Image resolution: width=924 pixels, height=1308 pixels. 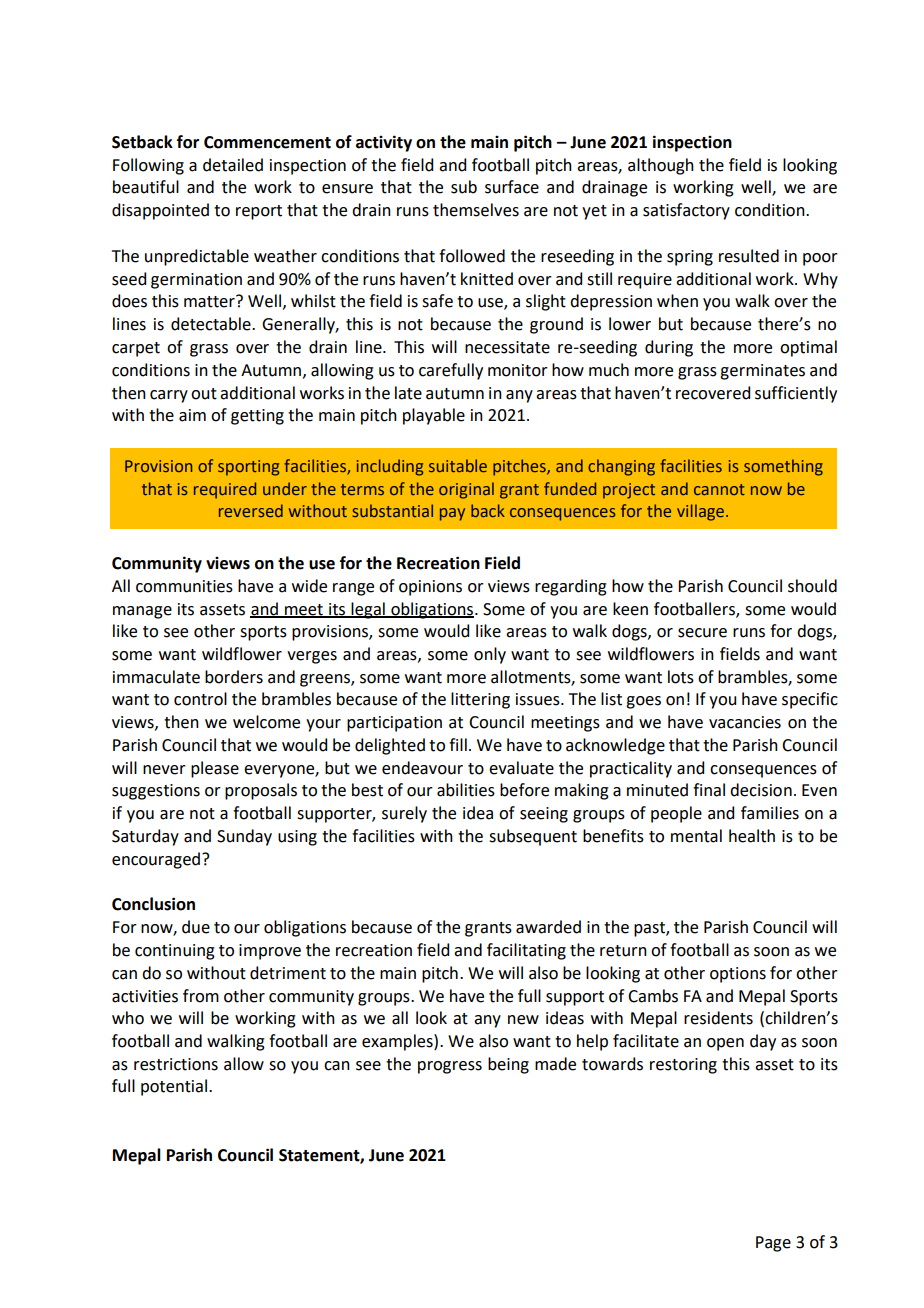 I want to click on littering, so click(x=480, y=700).
